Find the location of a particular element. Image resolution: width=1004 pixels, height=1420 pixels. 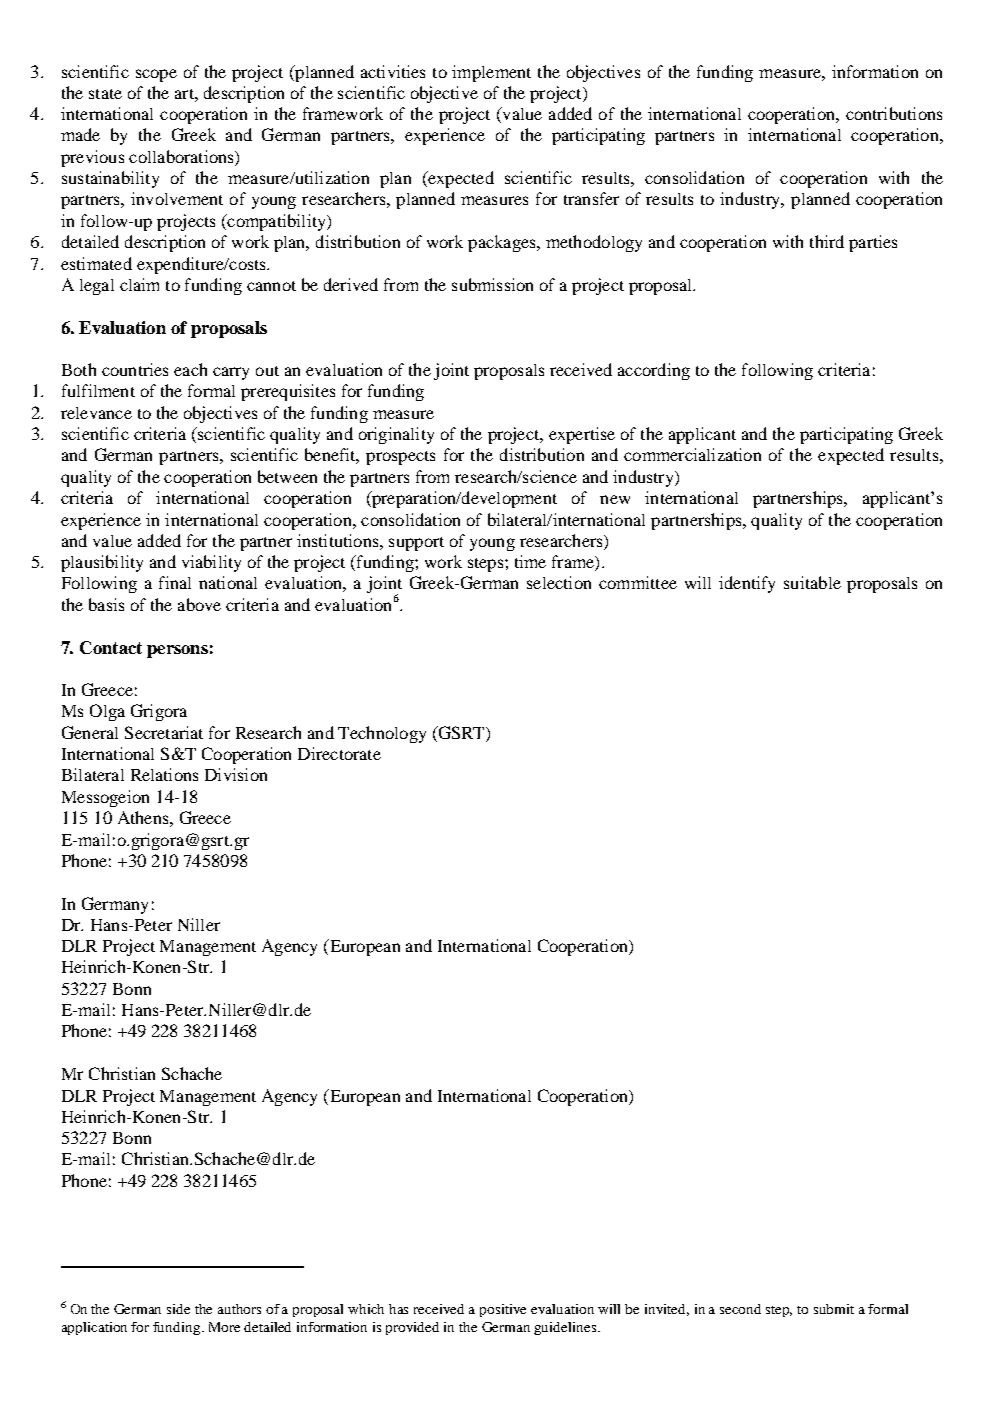

implement is located at coordinates (491, 73).
